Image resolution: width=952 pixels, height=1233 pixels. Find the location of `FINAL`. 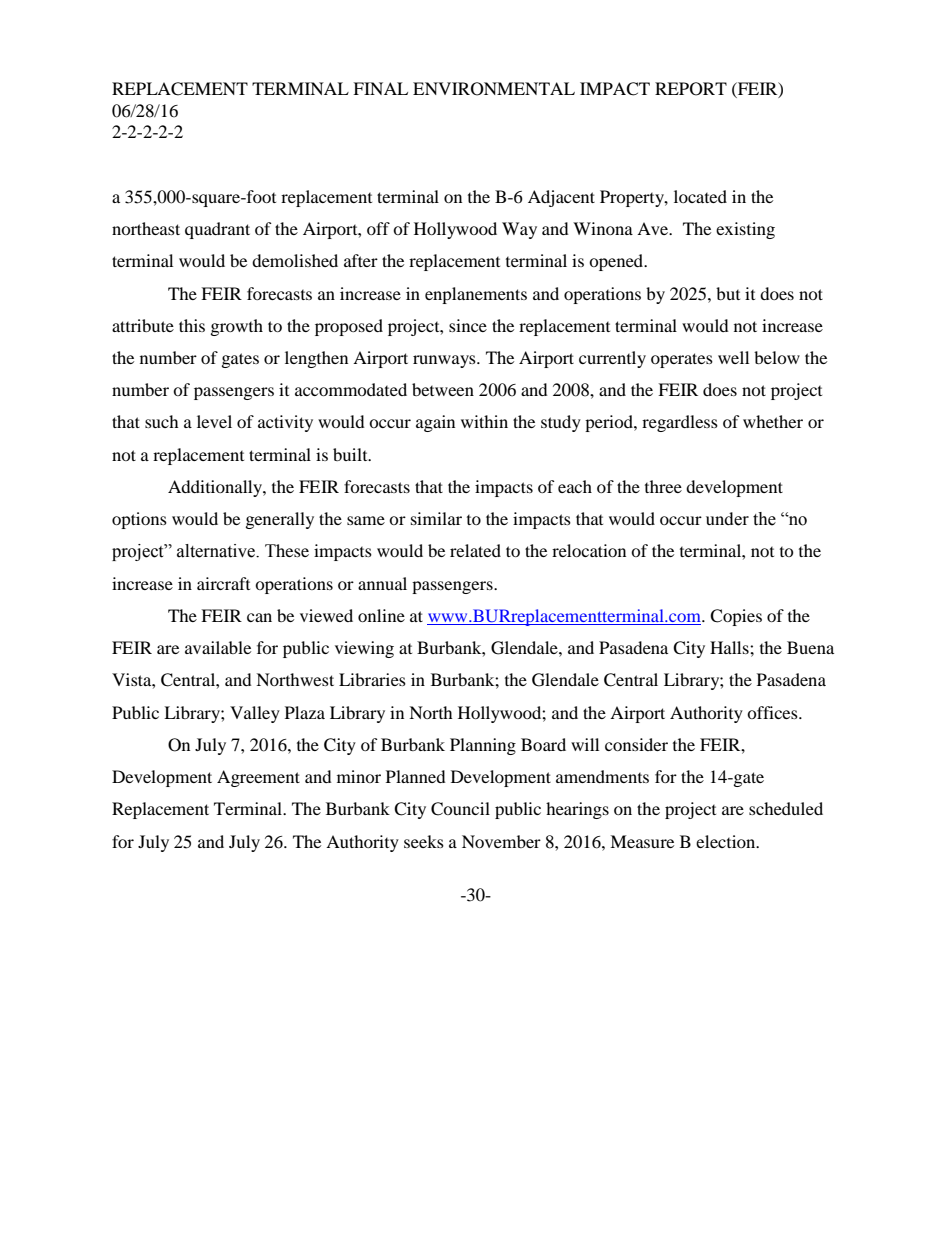

FINAL is located at coordinates (380, 88).
